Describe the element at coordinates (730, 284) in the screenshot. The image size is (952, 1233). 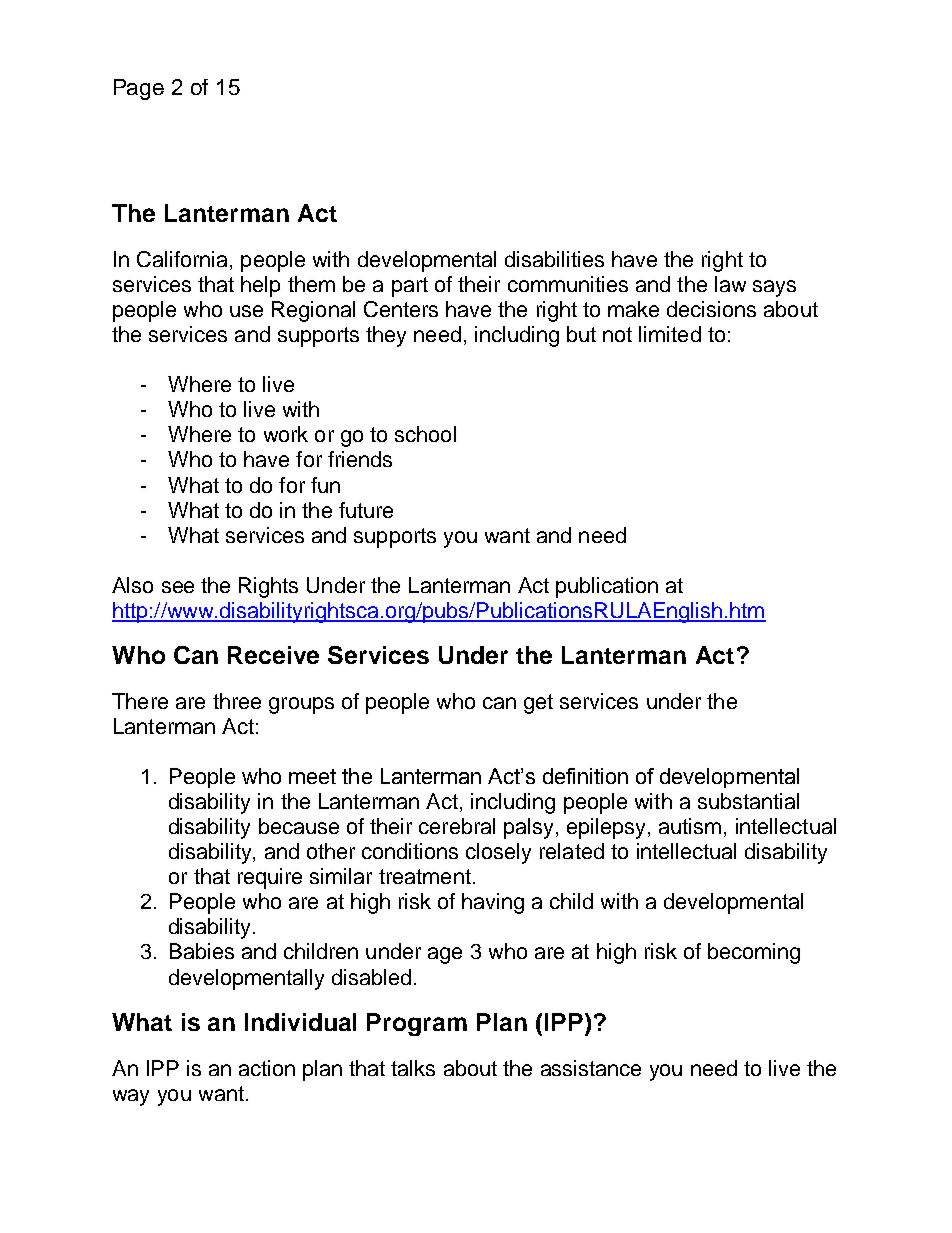
I see `law` at that location.
